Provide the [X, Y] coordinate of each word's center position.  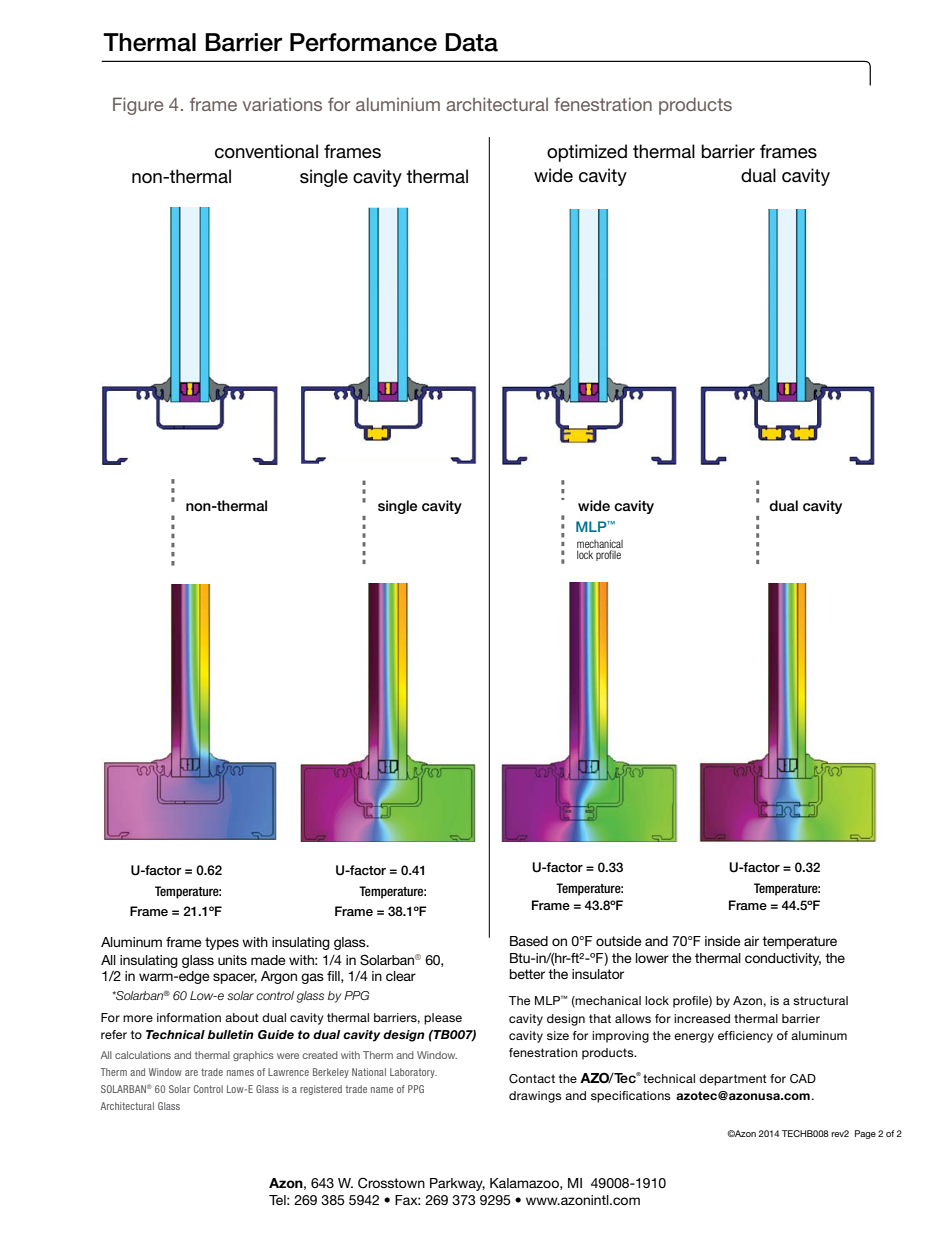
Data [471, 42]
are [191, 1073]
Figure [138, 106]
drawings [535, 1097]
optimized [587, 153]
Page [865, 1134]
